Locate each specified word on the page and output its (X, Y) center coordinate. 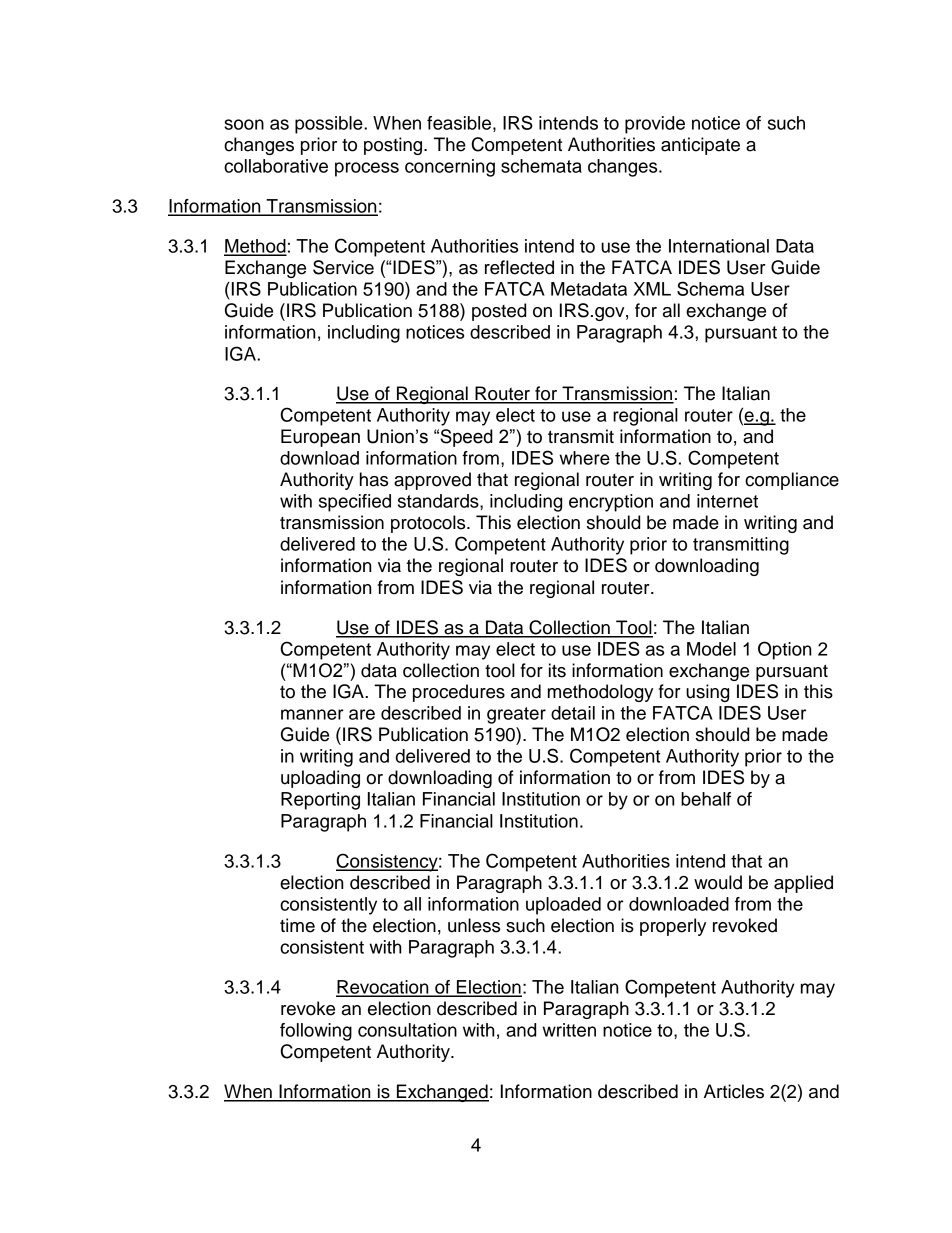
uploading (320, 779)
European (320, 438)
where (584, 458)
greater (516, 715)
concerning (450, 168)
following (316, 1032)
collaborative (276, 166)
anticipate (700, 146)
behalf (706, 799)
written (569, 1030)
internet (727, 501)
